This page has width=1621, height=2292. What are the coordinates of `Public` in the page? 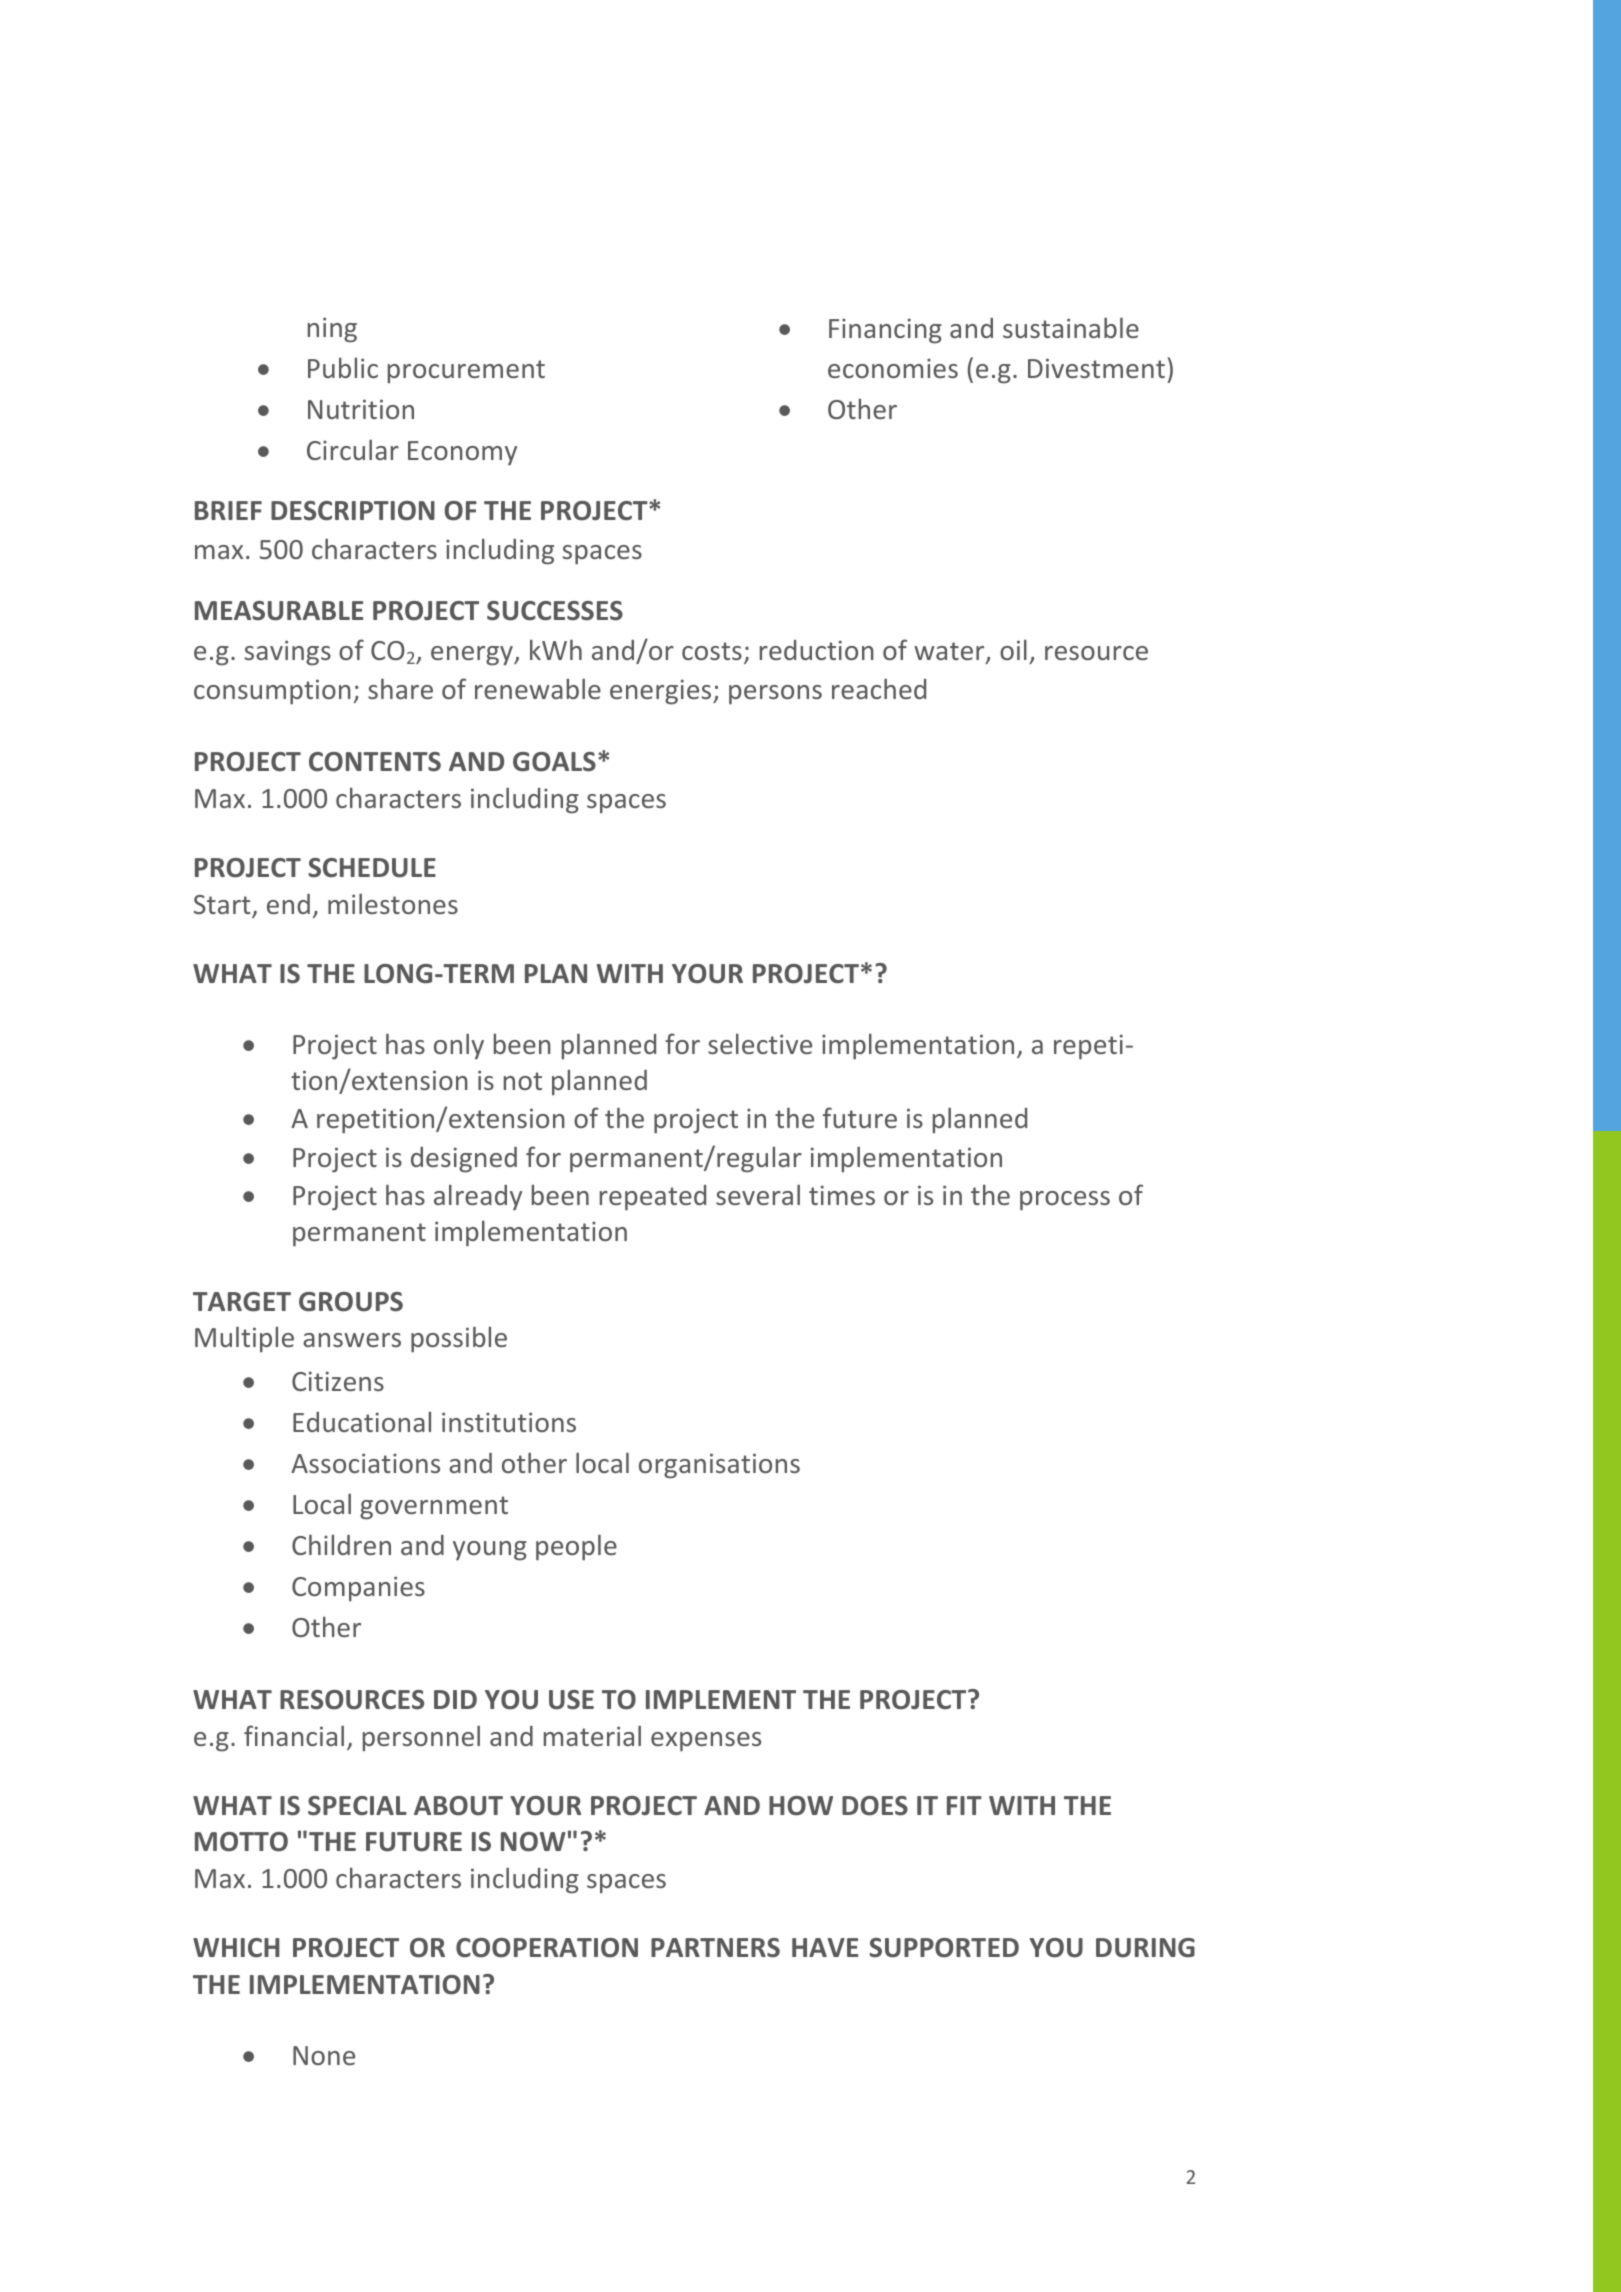 It's located at (343, 367).
